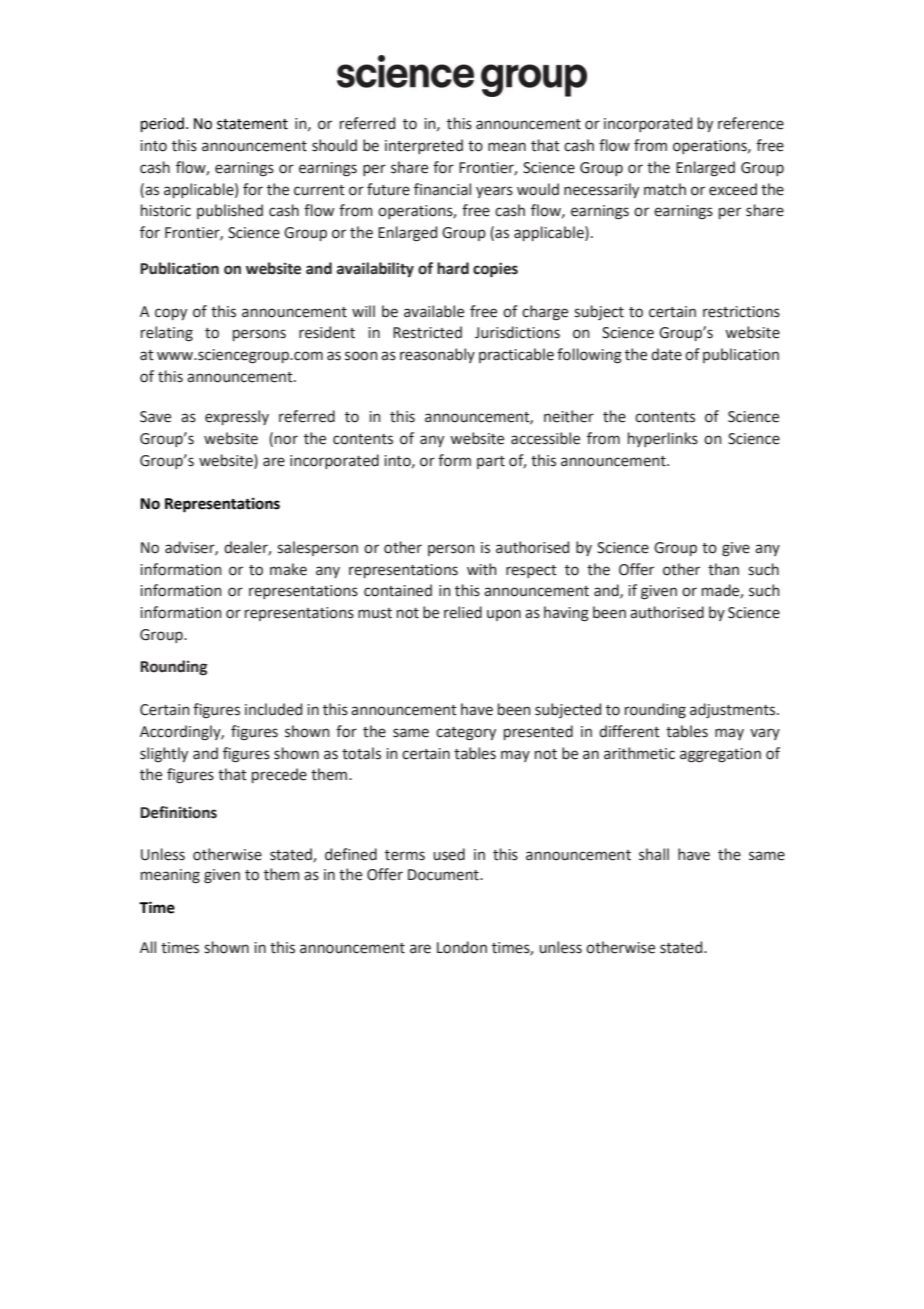 The image size is (924, 1309). What do you see at coordinates (734, 710) in the image?
I see `adjustments` at bounding box center [734, 710].
